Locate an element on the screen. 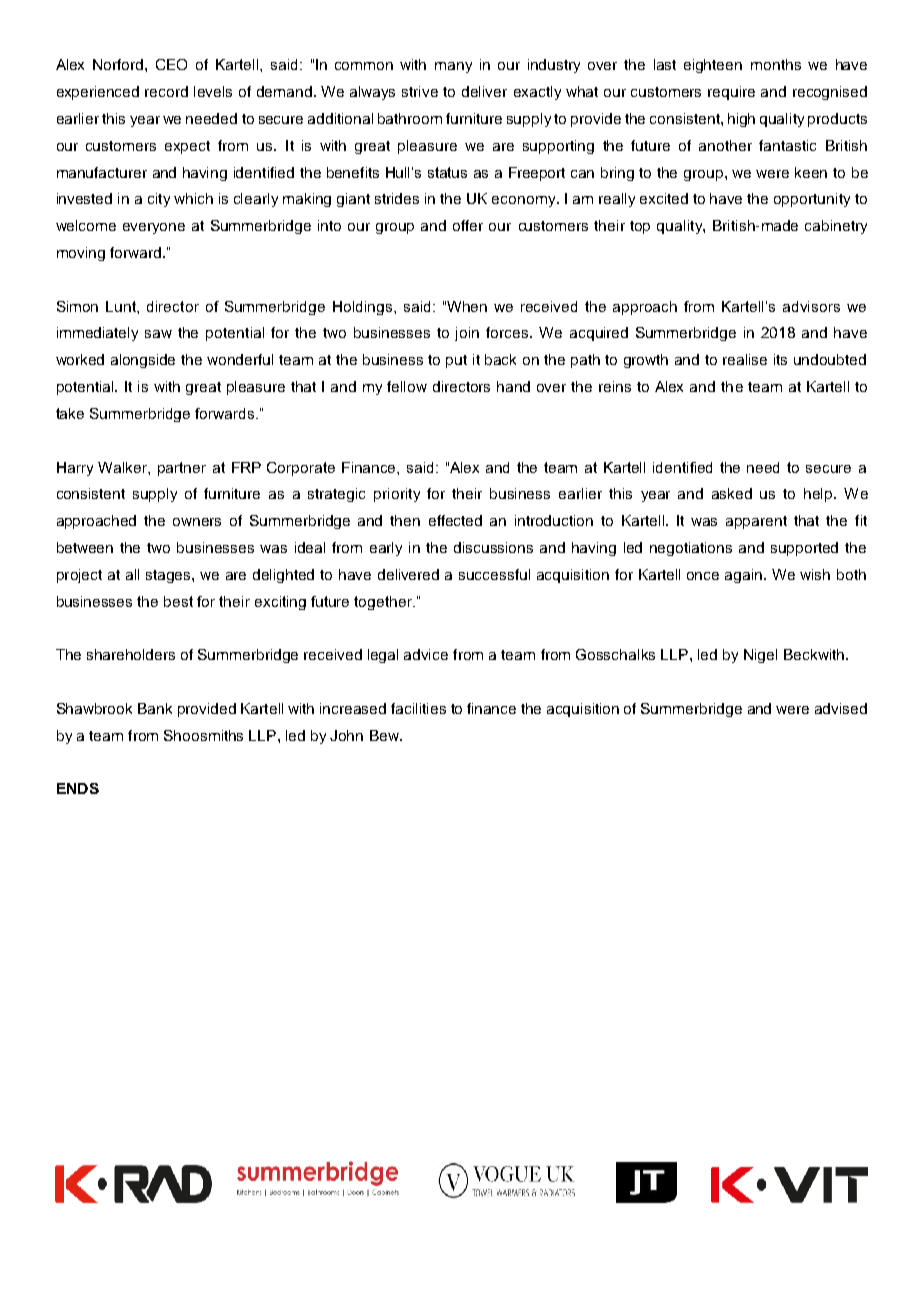 This screenshot has height=1309, width=924. advised is located at coordinates (841, 708).
